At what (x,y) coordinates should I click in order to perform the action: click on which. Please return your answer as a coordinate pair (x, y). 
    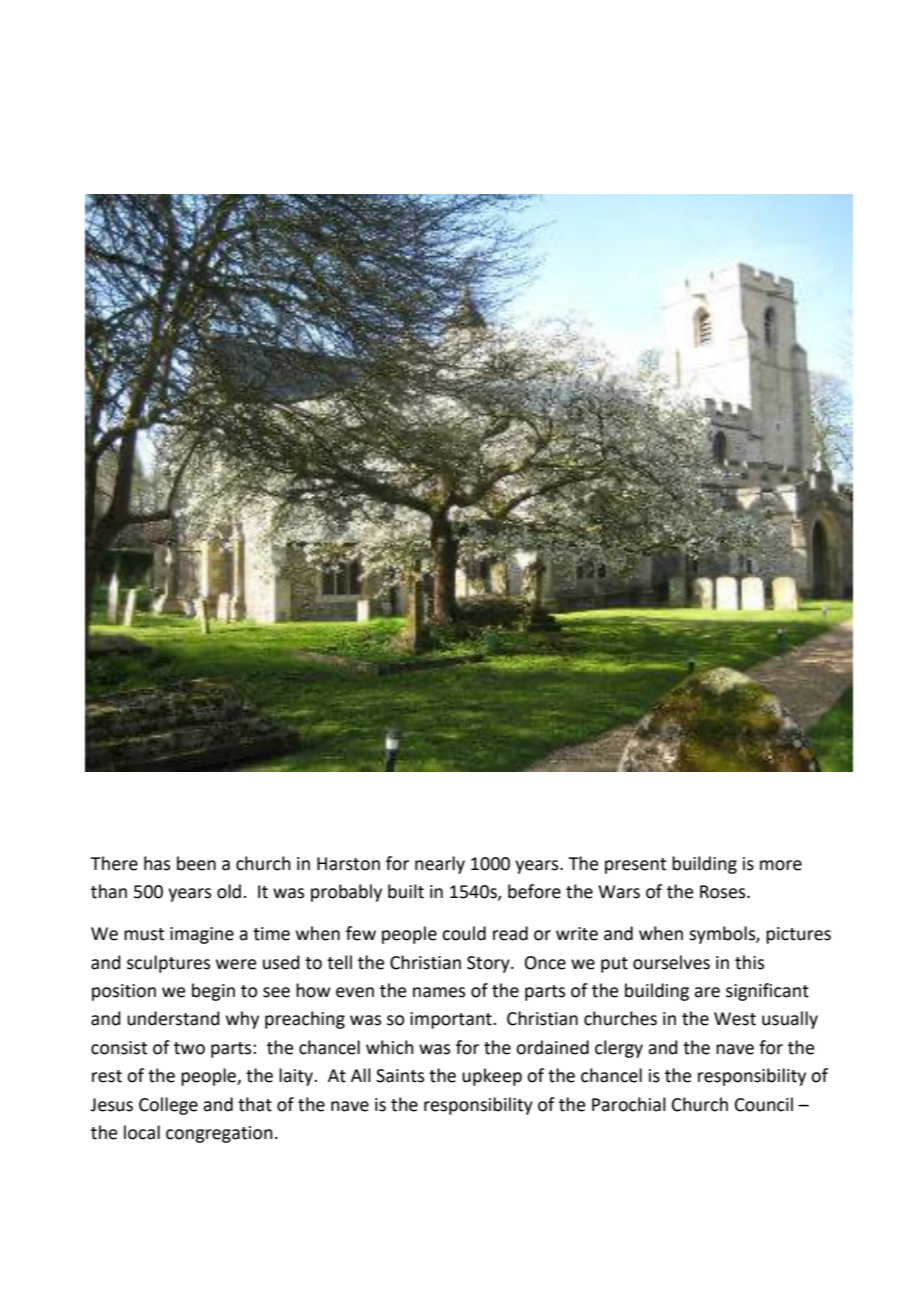
    Looking at the image, I should click on (390, 1047).
